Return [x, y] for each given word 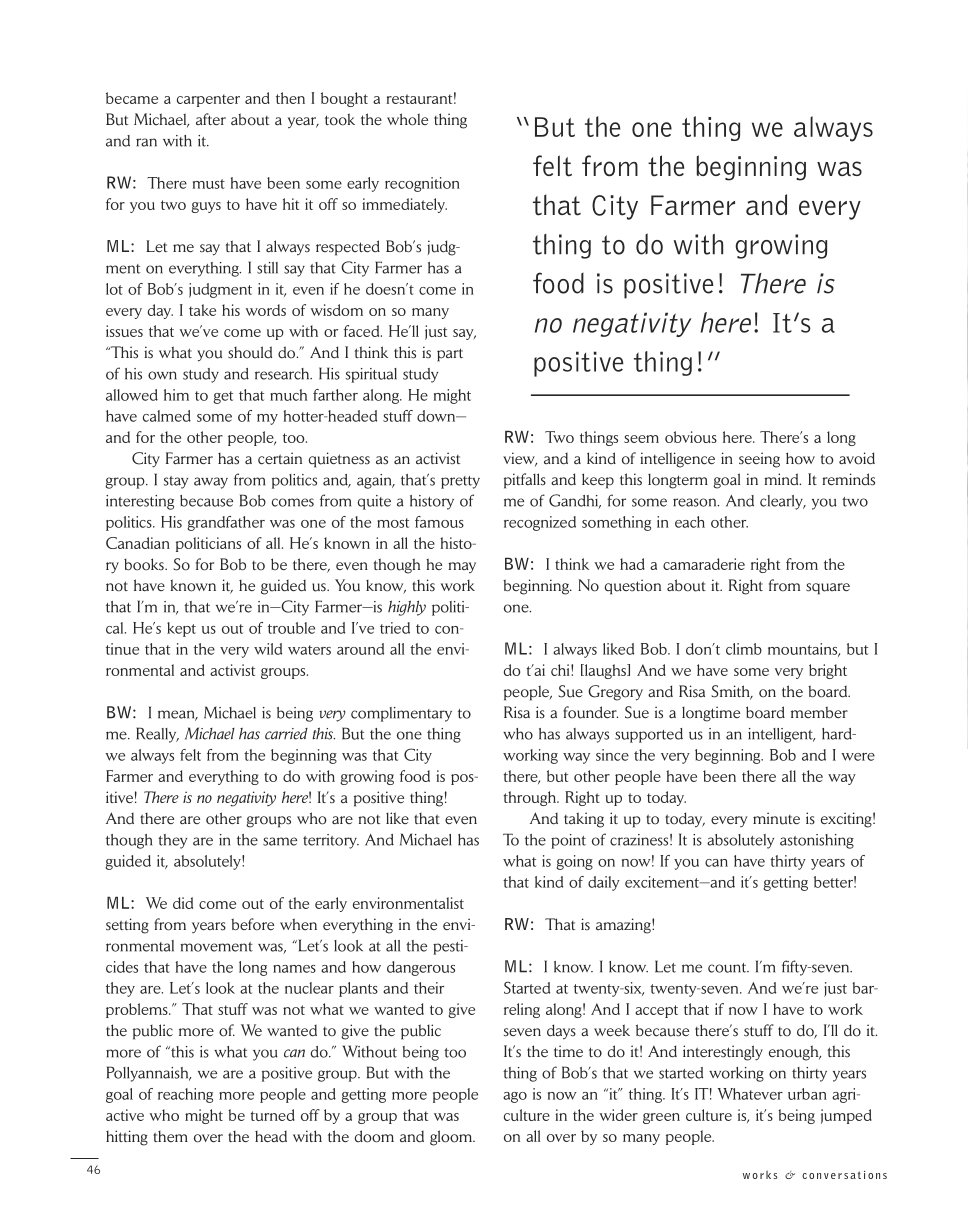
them [170, 1136]
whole [407, 119]
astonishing [817, 841]
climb [744, 649]
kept [181, 629]
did [183, 903]
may [462, 567]
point [568, 841]
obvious [691, 437]
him [176, 395]
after [211, 119]
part [450, 355]
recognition [422, 184]
